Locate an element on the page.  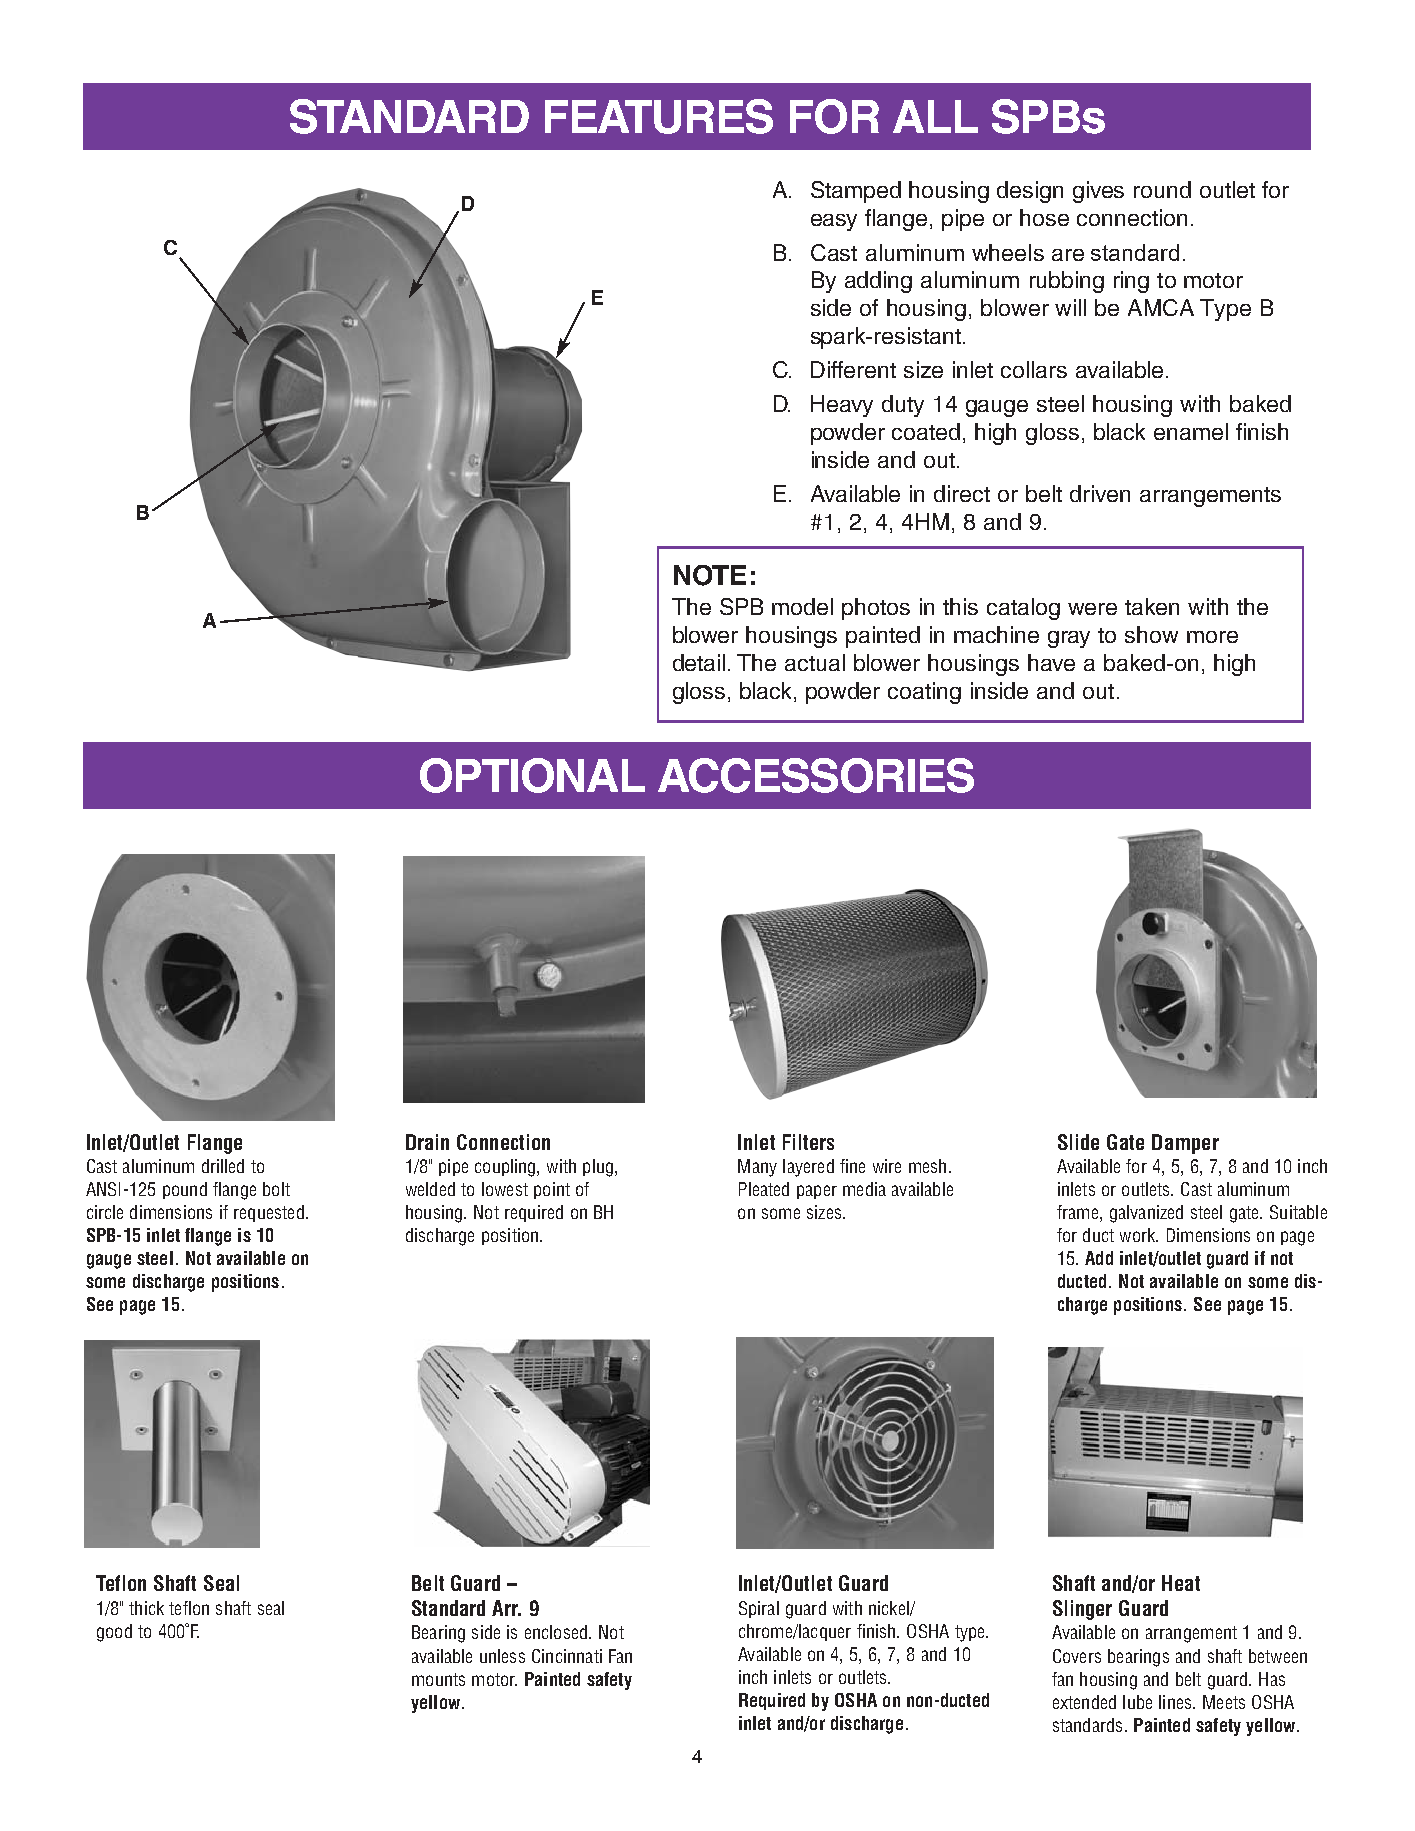
FEATURES is located at coordinates (659, 116).
